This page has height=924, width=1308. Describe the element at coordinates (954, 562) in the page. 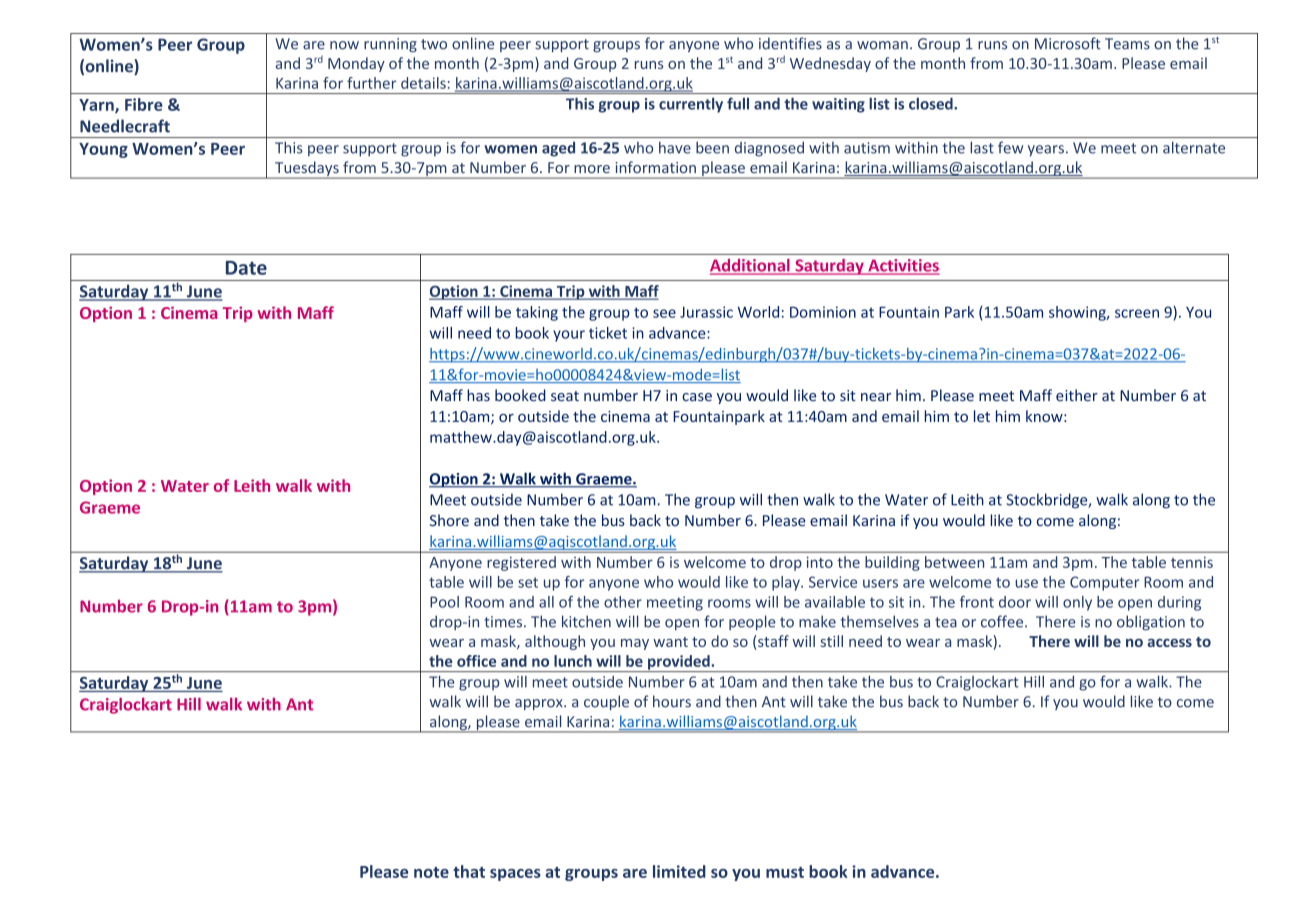

I see `between` at that location.
